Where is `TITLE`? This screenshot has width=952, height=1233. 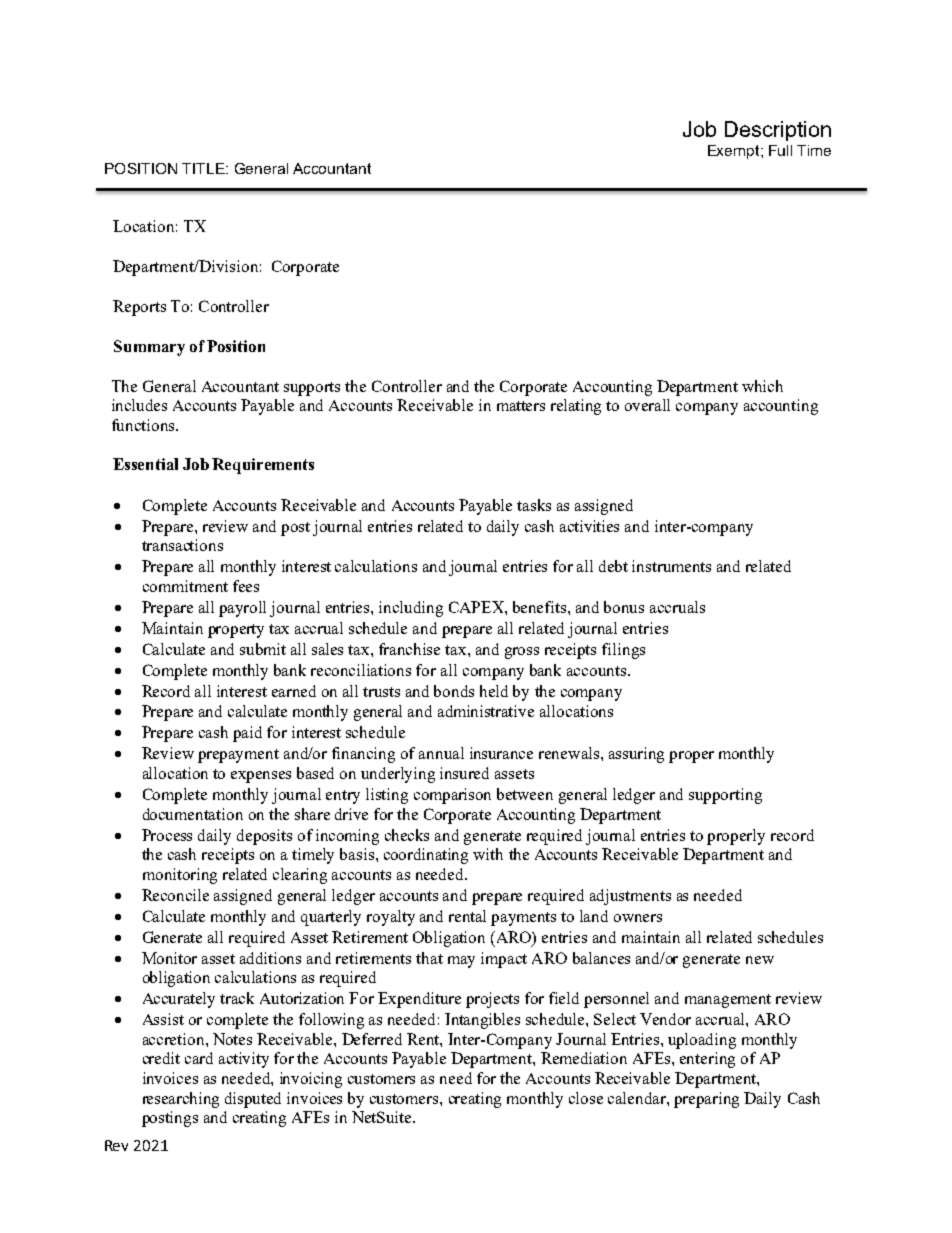 TITLE is located at coordinates (204, 168).
